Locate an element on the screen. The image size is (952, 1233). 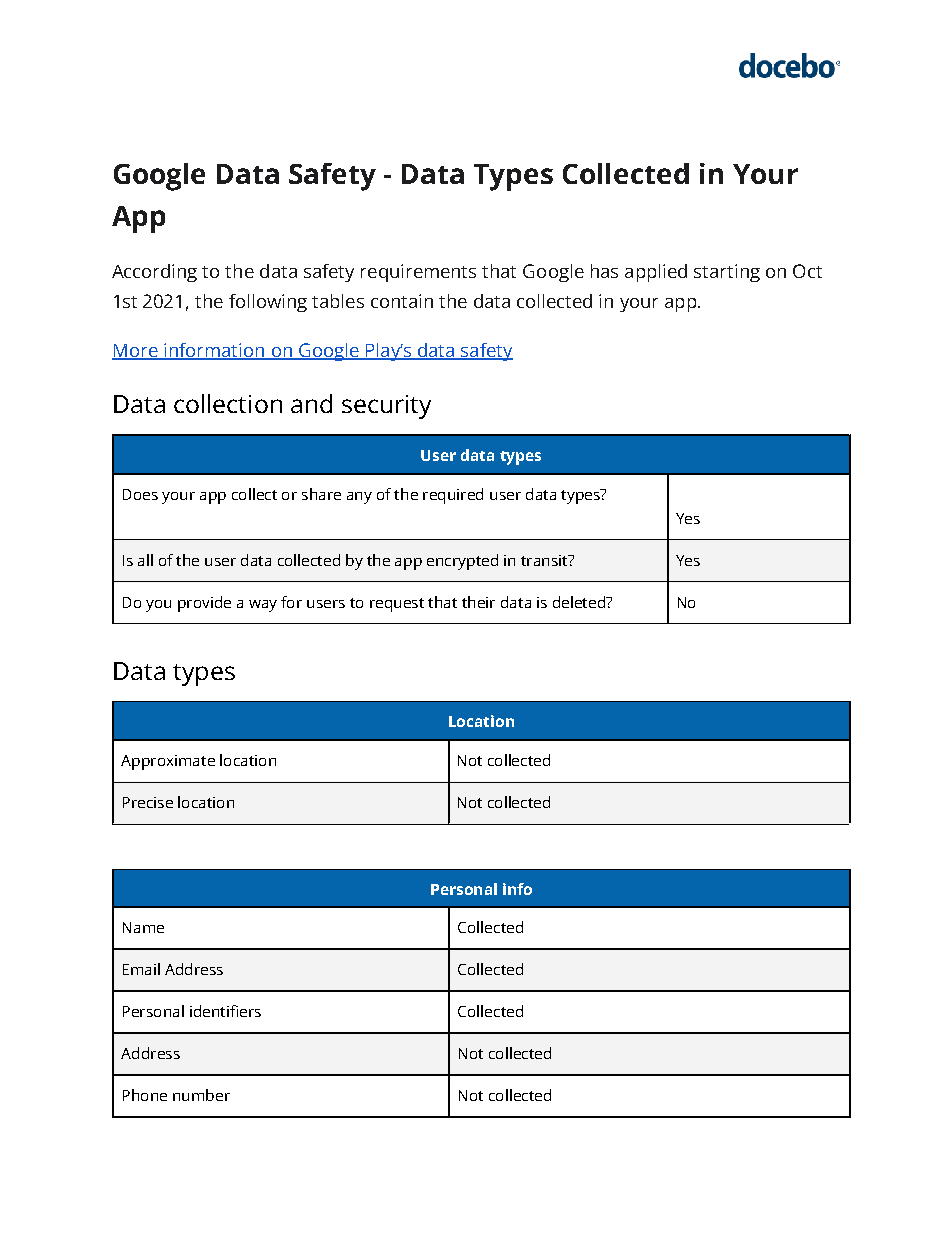
required is located at coordinates (453, 496).
